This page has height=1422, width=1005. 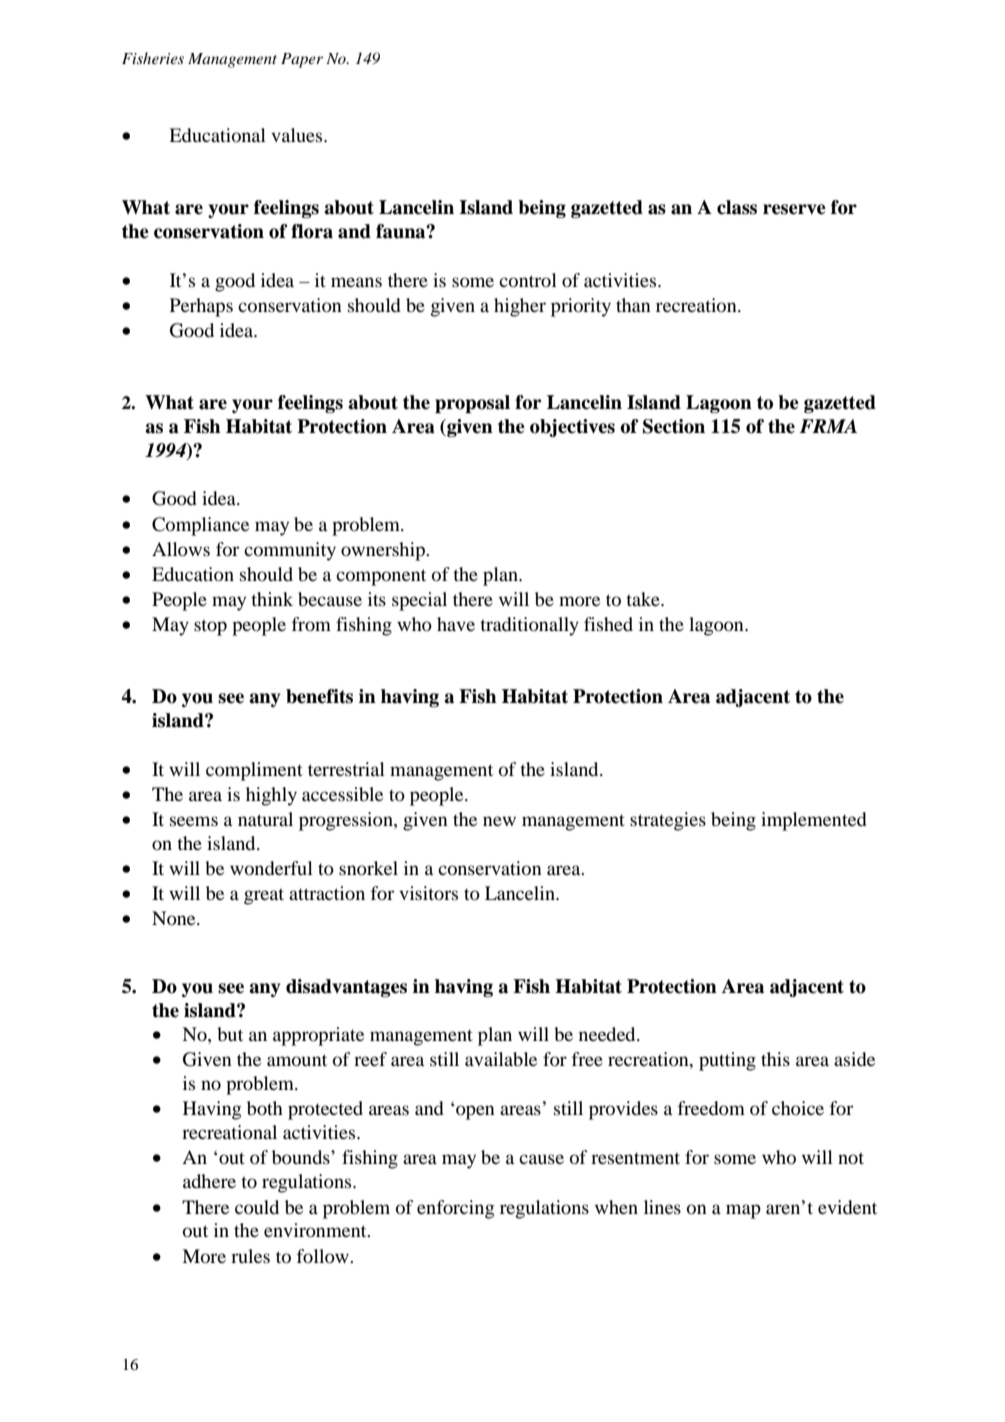 What do you see at coordinates (210, 627) in the page?
I see `stop` at bounding box center [210, 627].
